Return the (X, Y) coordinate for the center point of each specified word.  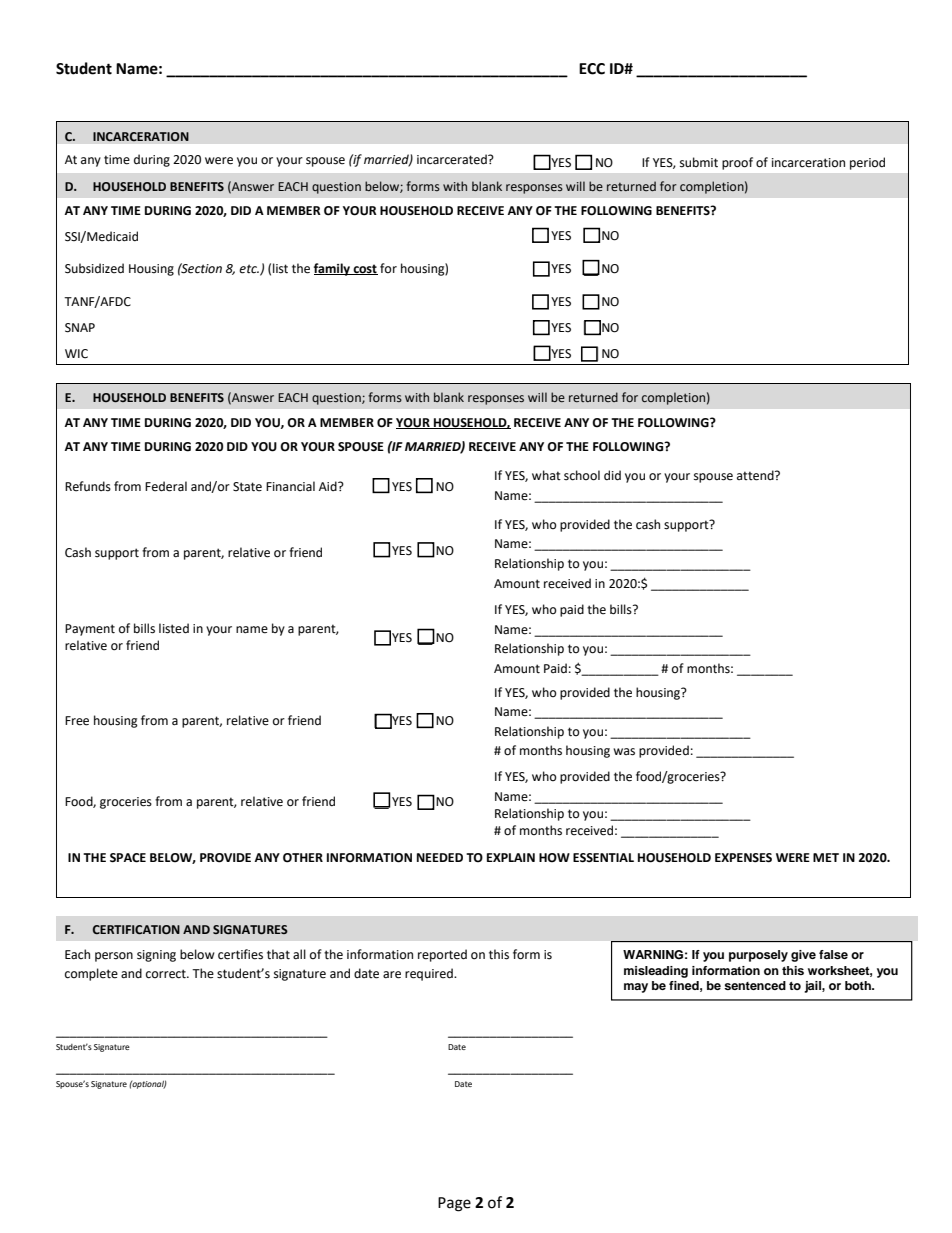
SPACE (128, 858)
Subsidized (94, 268)
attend (756, 475)
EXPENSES (743, 858)
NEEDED (440, 857)
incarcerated (453, 159)
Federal (166, 486)
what (546, 475)
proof (737, 163)
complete (91, 974)
